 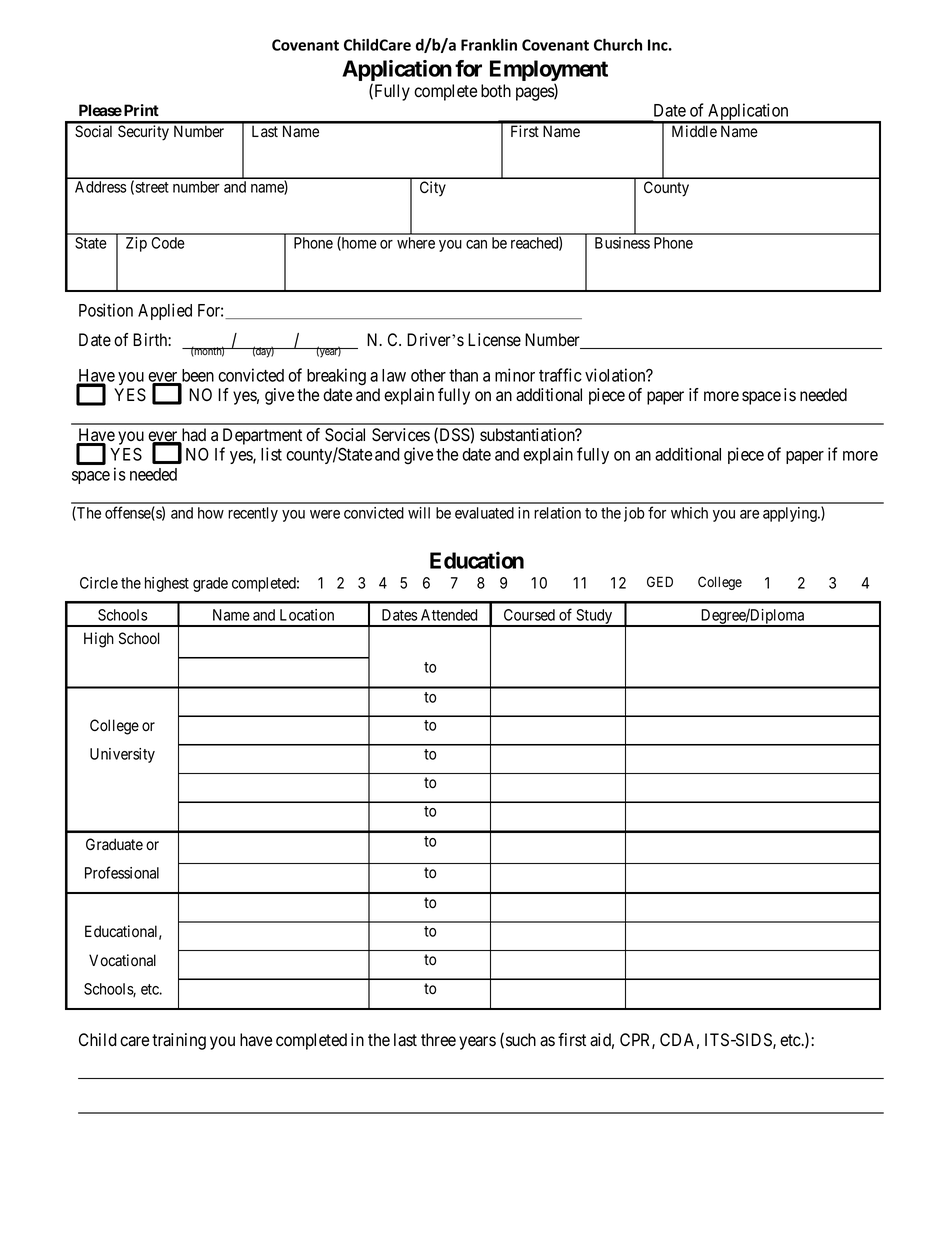 What do you see at coordinates (438, 1040) in the image?
I see `three` at bounding box center [438, 1040].
